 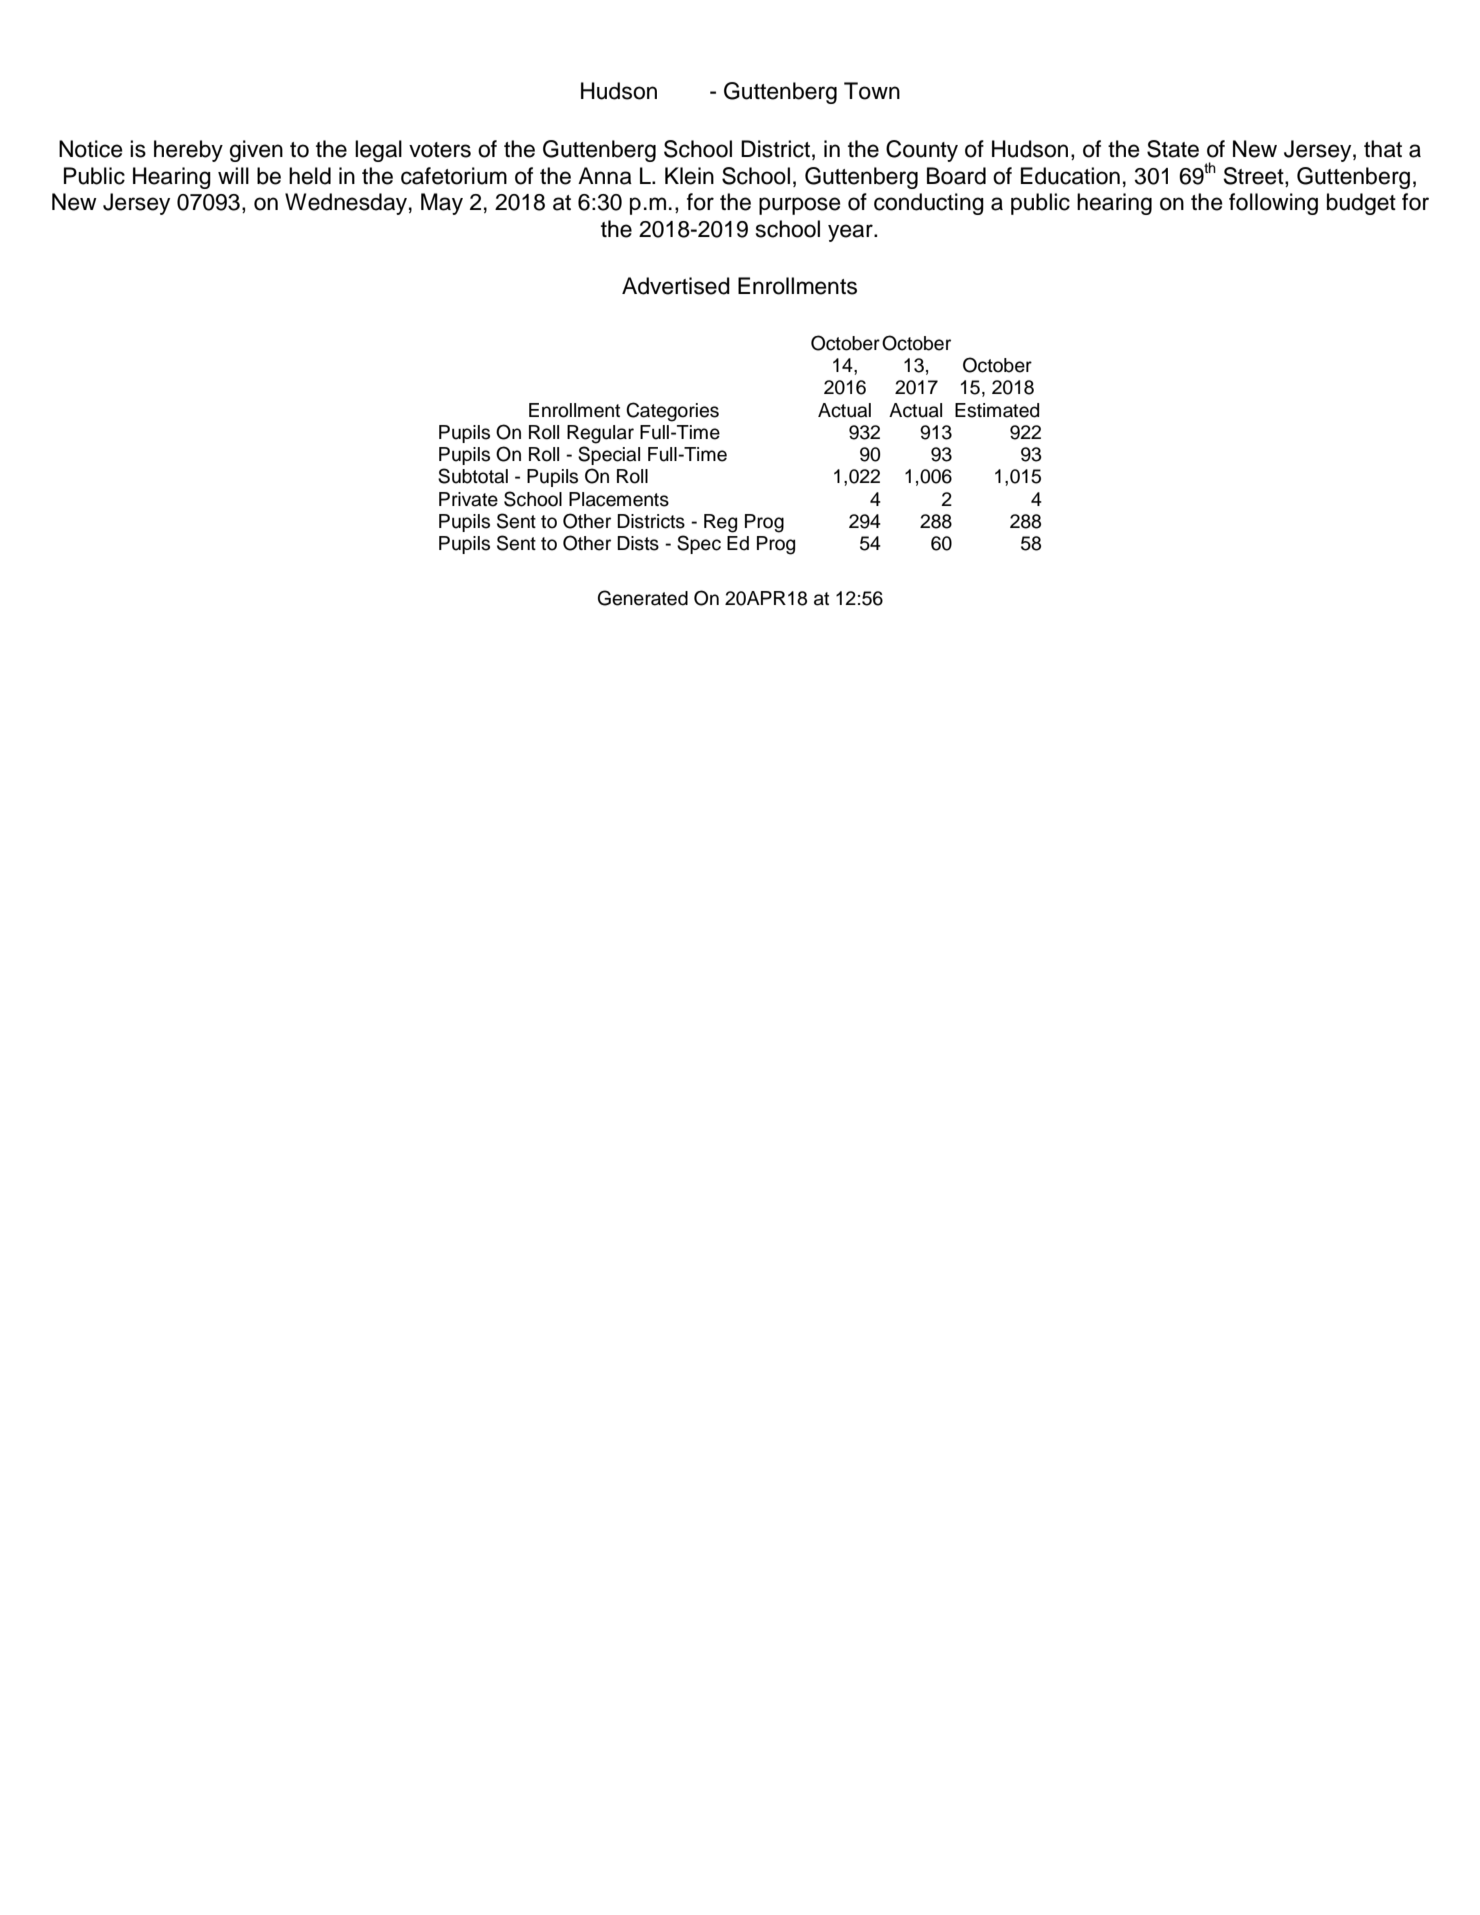 What do you see at coordinates (676, 286) in the page?
I see `Advertised` at bounding box center [676, 286].
